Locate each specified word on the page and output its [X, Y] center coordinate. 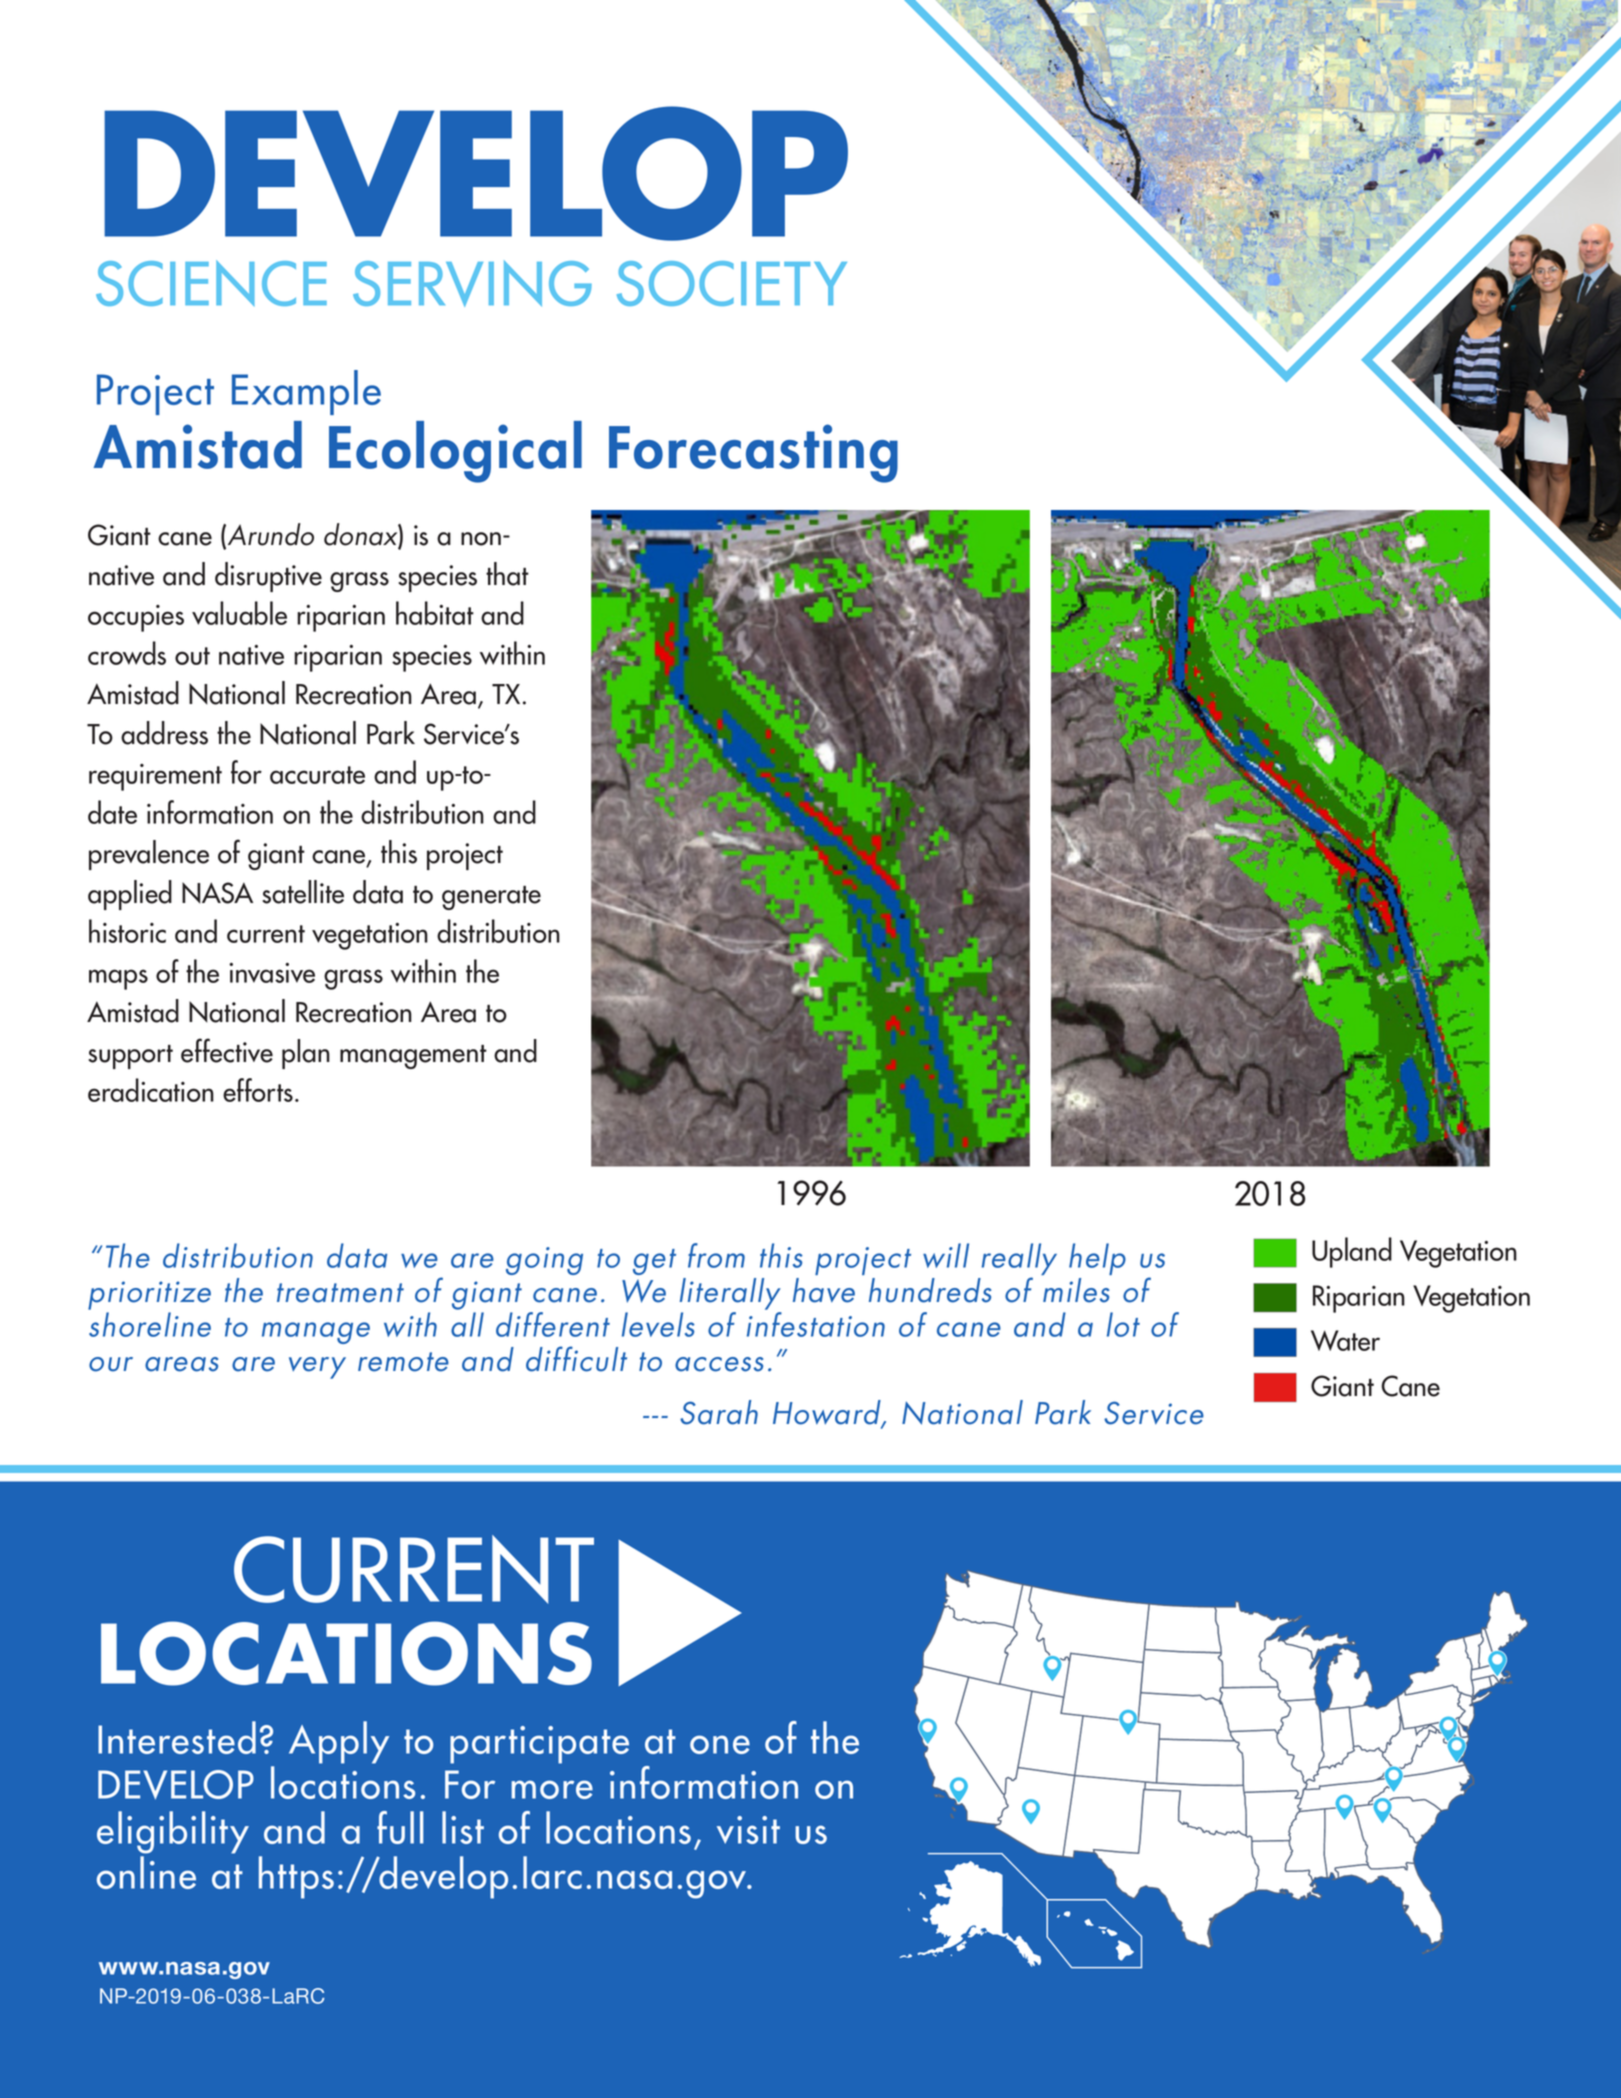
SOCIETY [732, 283]
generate [491, 898]
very [317, 1368]
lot [1123, 1324]
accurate [317, 775]
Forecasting [753, 453]
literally [730, 1294]
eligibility [173, 1832]
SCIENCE [211, 283]
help [1097, 1259]
